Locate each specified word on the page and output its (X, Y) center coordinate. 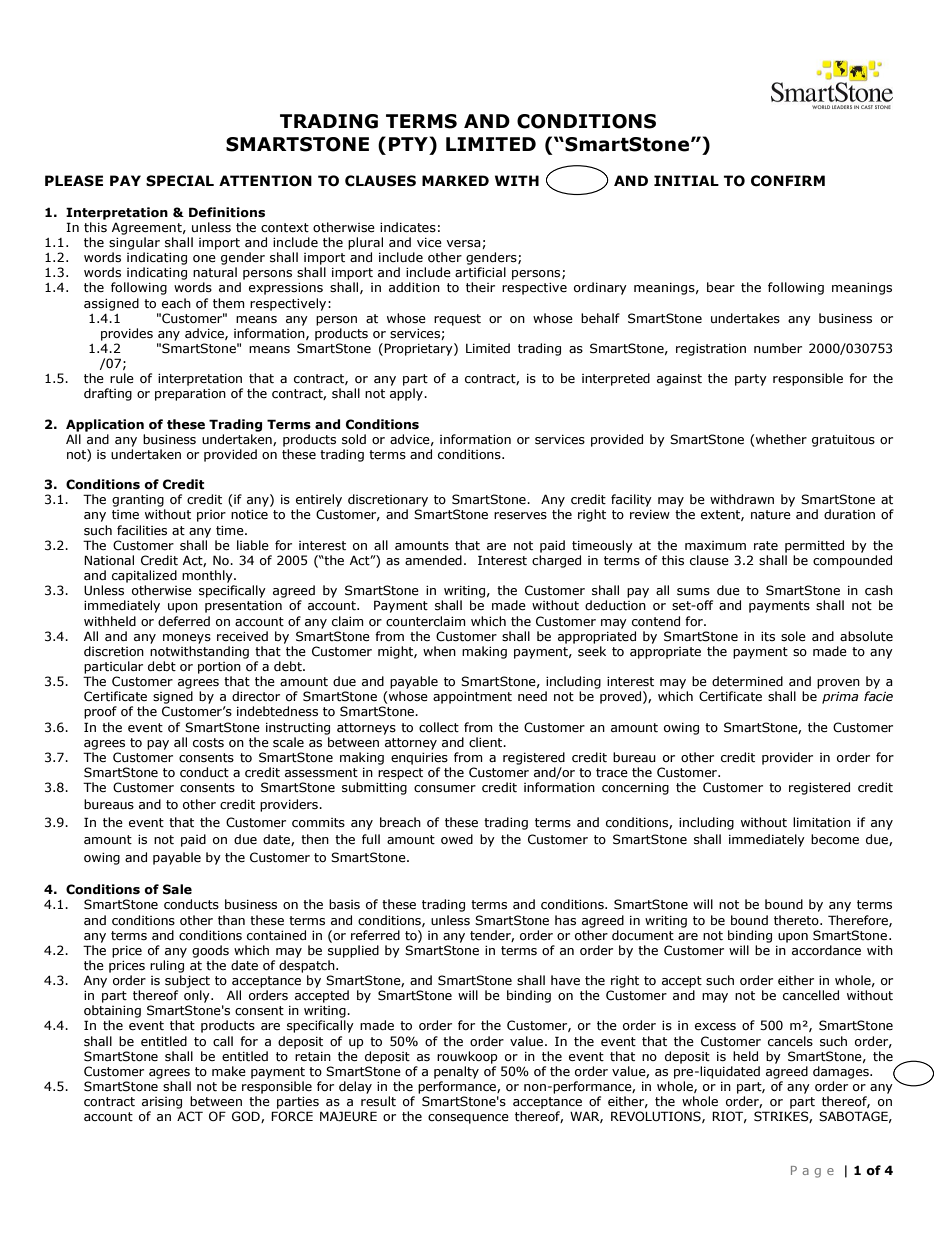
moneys (187, 639)
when (439, 651)
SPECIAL (180, 181)
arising (162, 1103)
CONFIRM (788, 181)
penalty (456, 1072)
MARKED (455, 180)
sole (793, 636)
